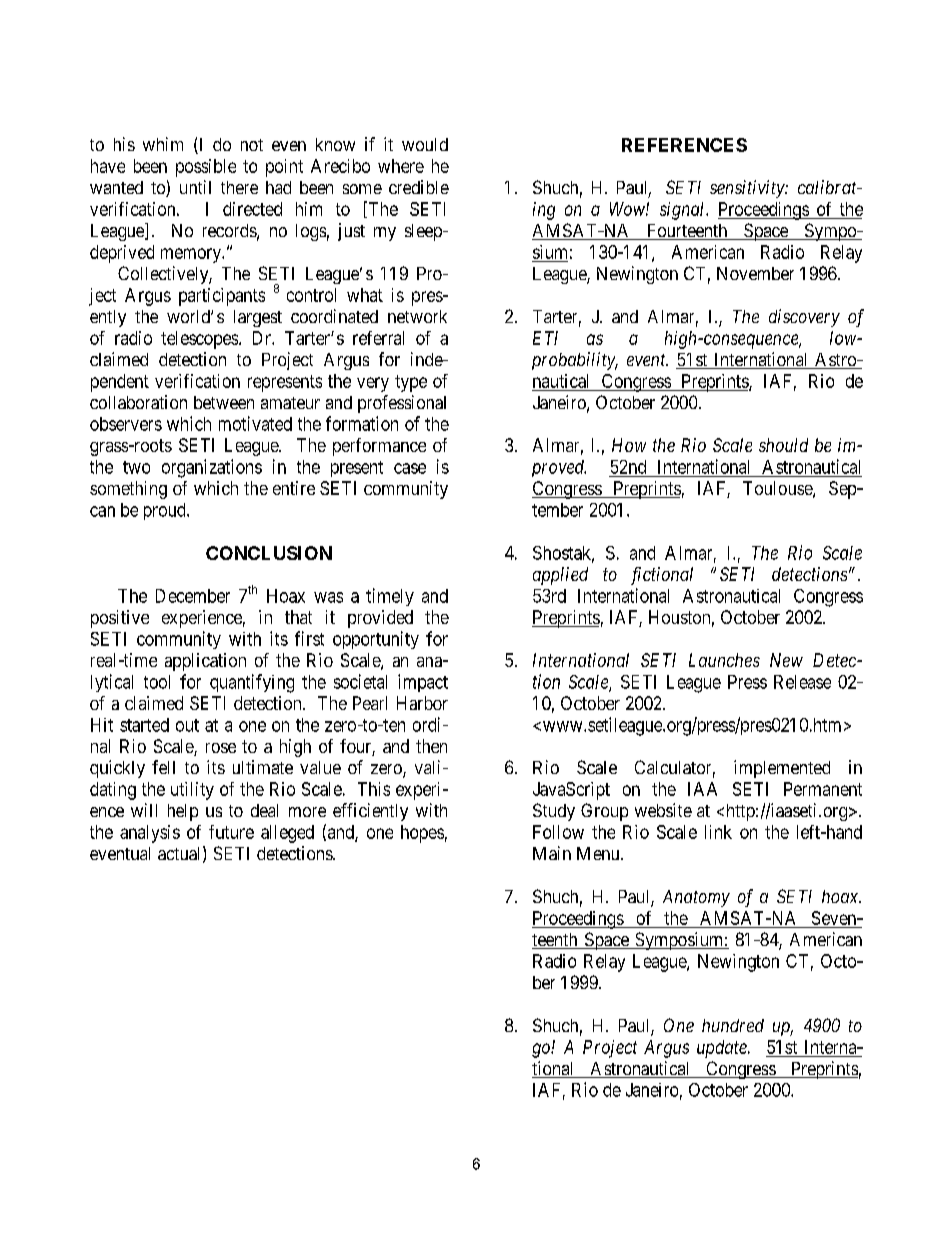 The width and height of the image is (952, 1233). Describe the element at coordinates (206, 168) in the image. I see `possible` at that location.
